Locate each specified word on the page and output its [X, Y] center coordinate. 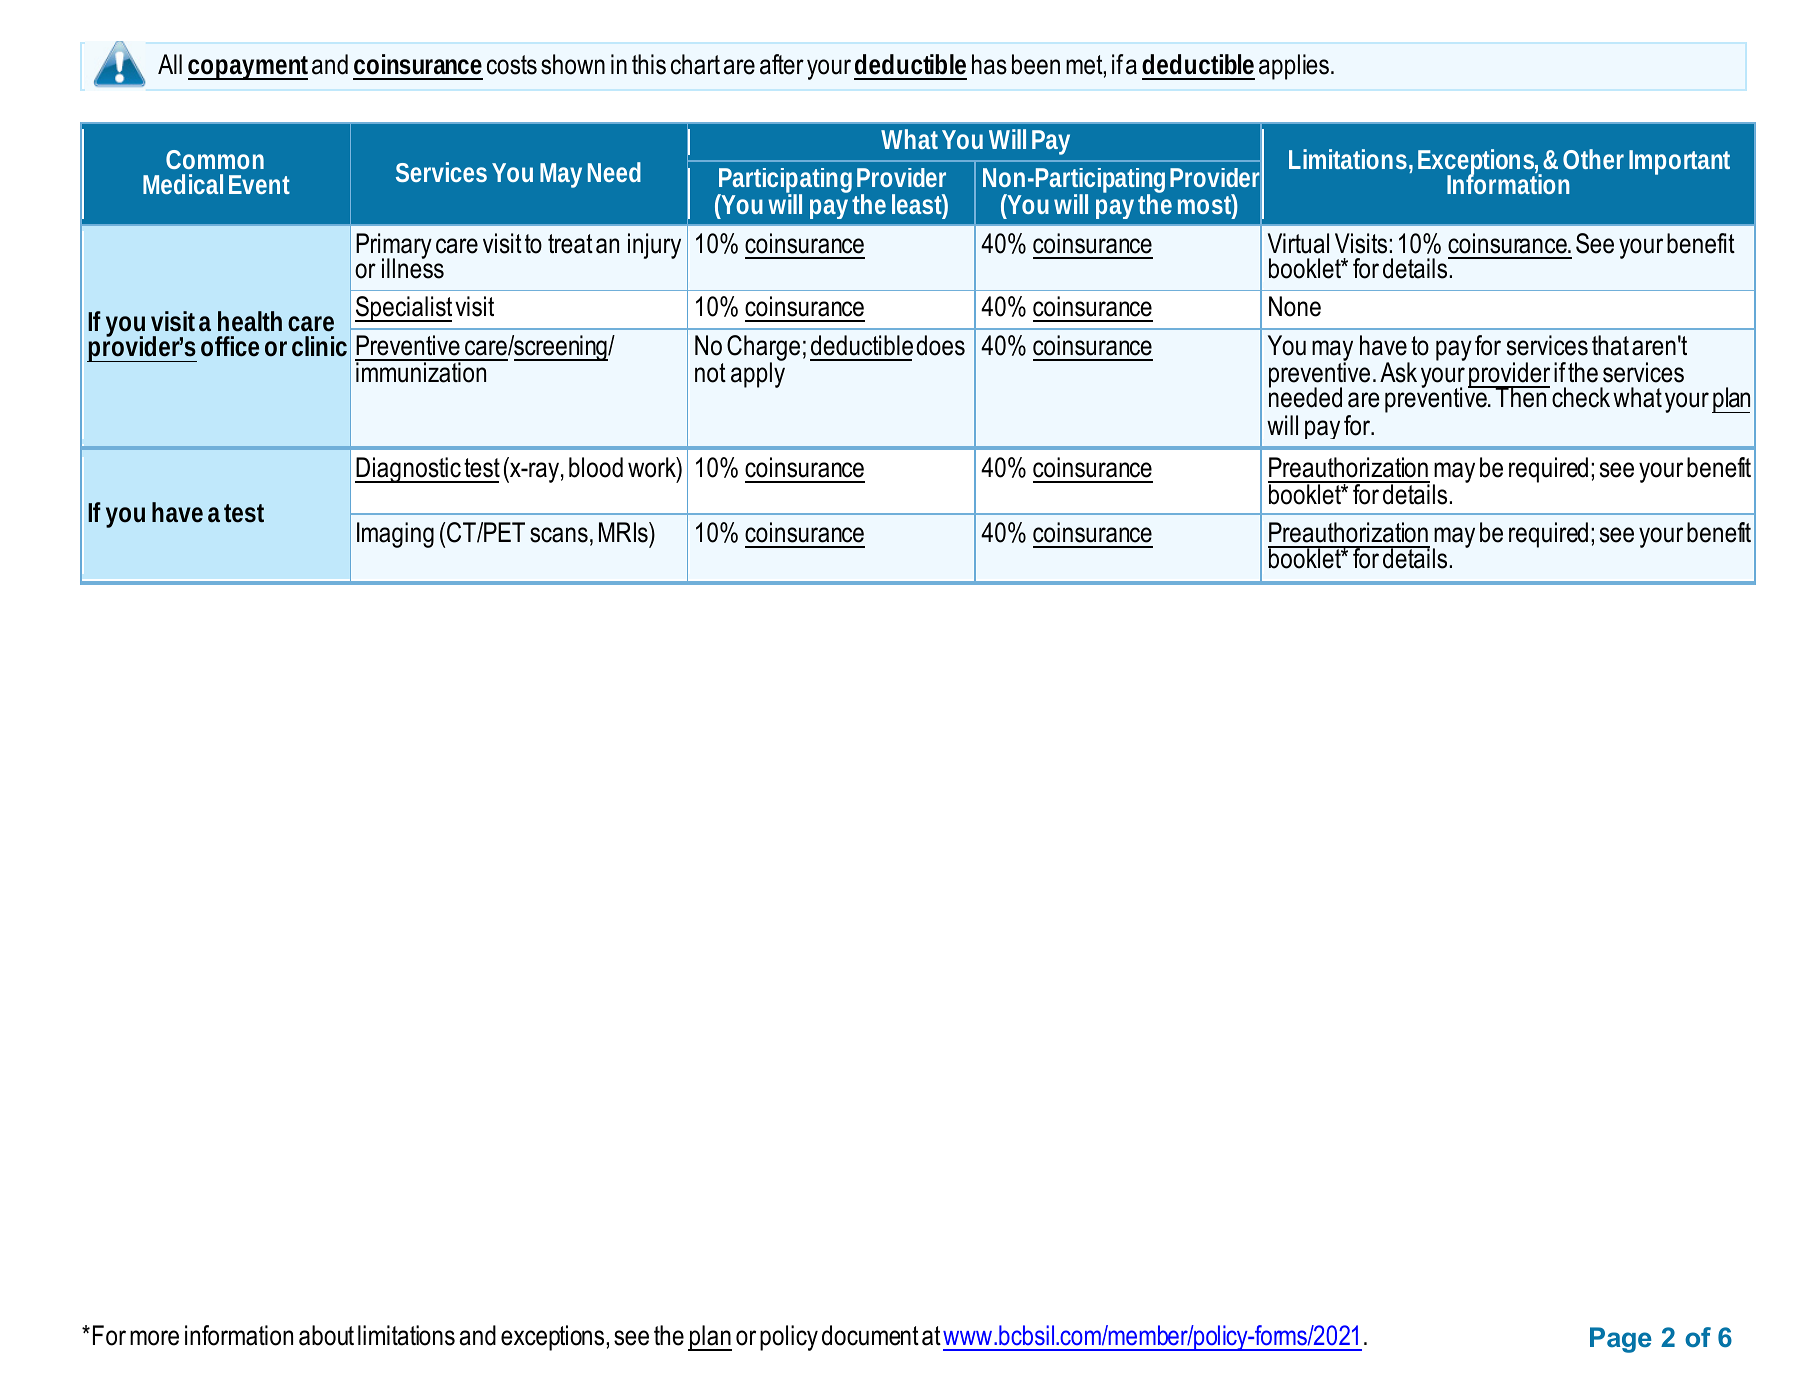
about [326, 1335]
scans [559, 535]
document [870, 1335]
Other [1593, 159]
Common [215, 159]
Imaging [395, 535]
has [989, 64]
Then [1521, 397]
